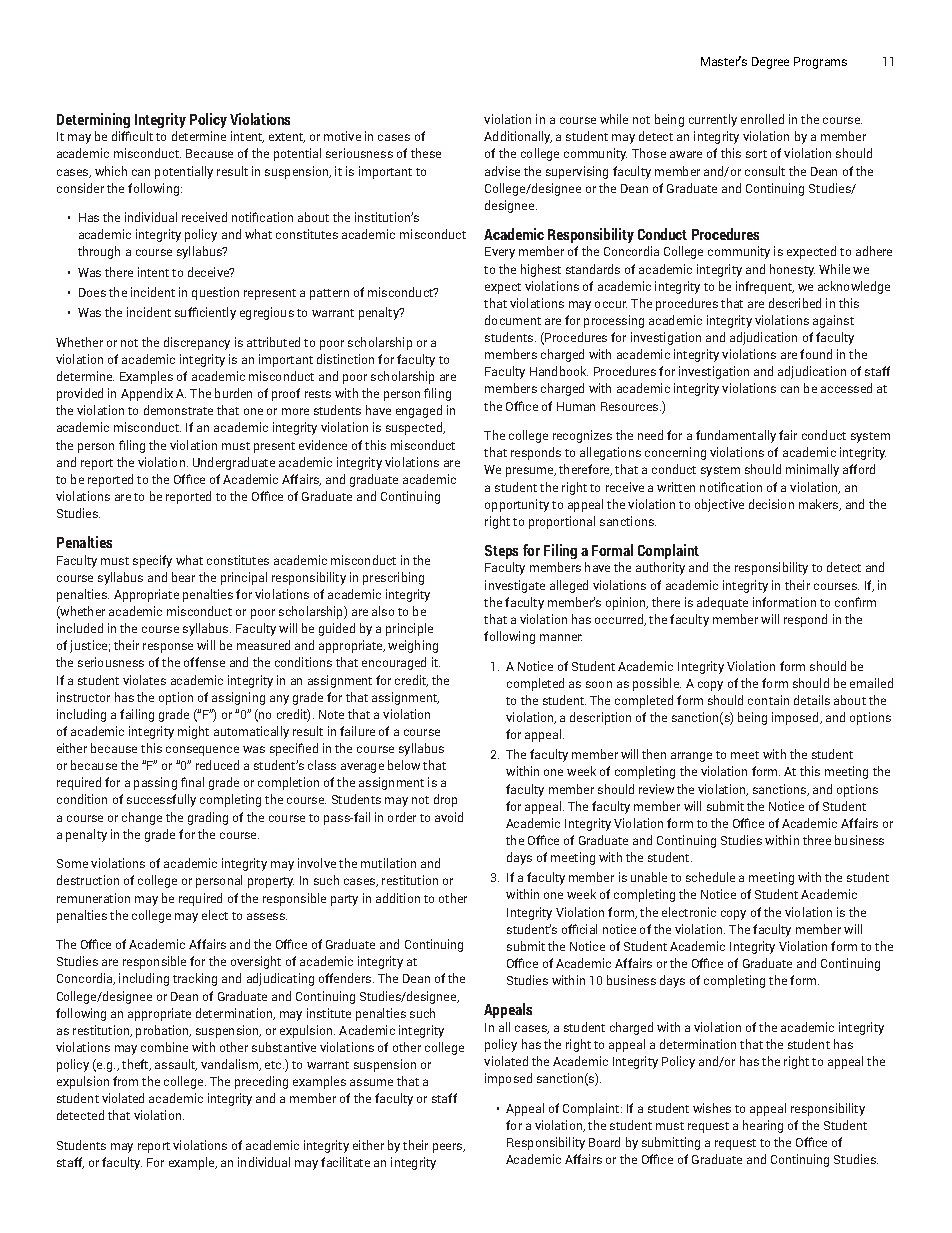 The width and height of the screenshot is (952, 1233). Describe the element at coordinates (448, 1148) in the screenshot. I see `peers` at that location.
